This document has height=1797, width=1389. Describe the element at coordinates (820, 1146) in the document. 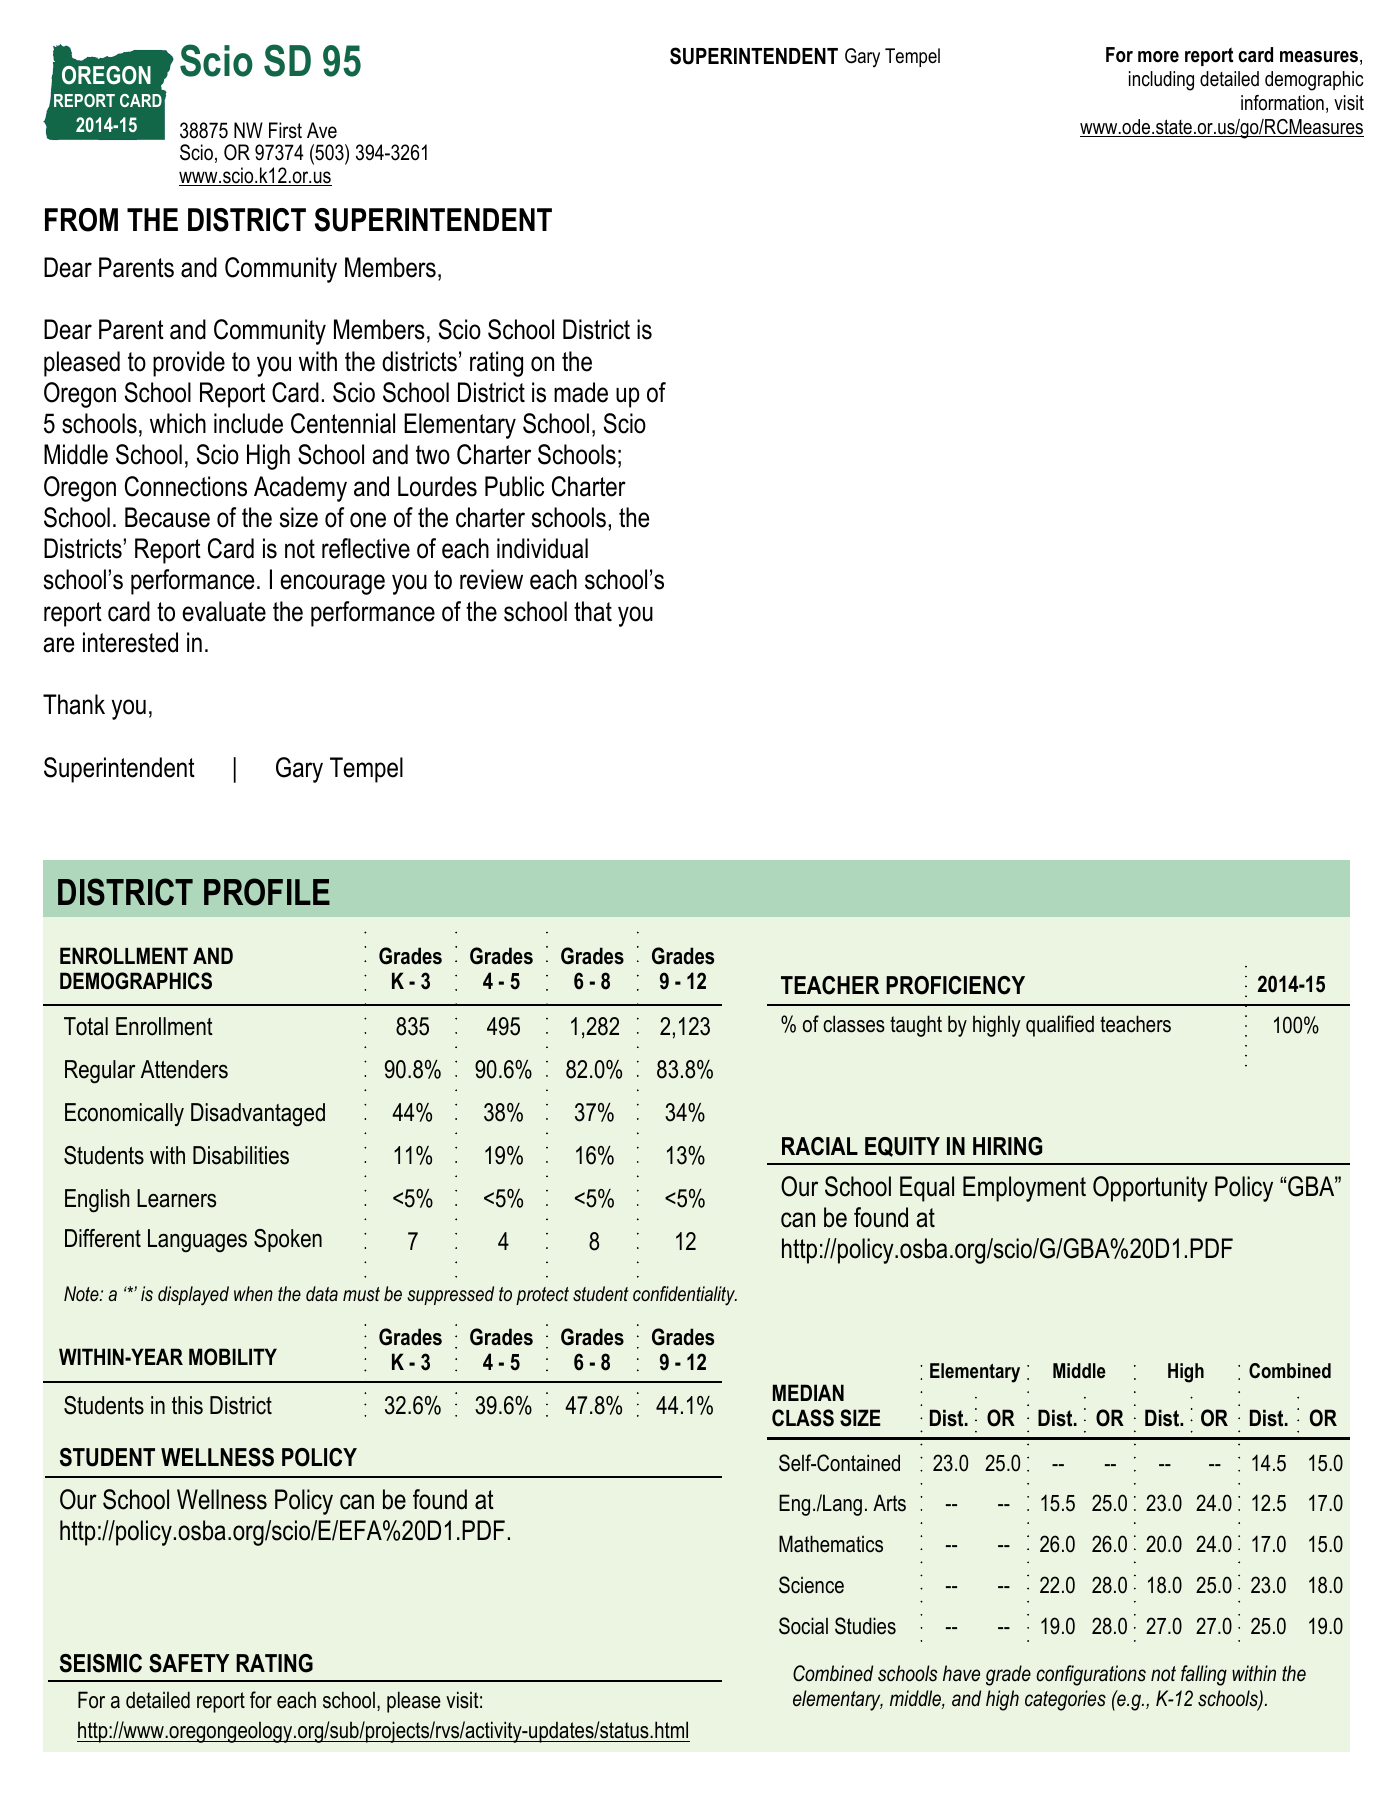

I see `RACIAL` at that location.
